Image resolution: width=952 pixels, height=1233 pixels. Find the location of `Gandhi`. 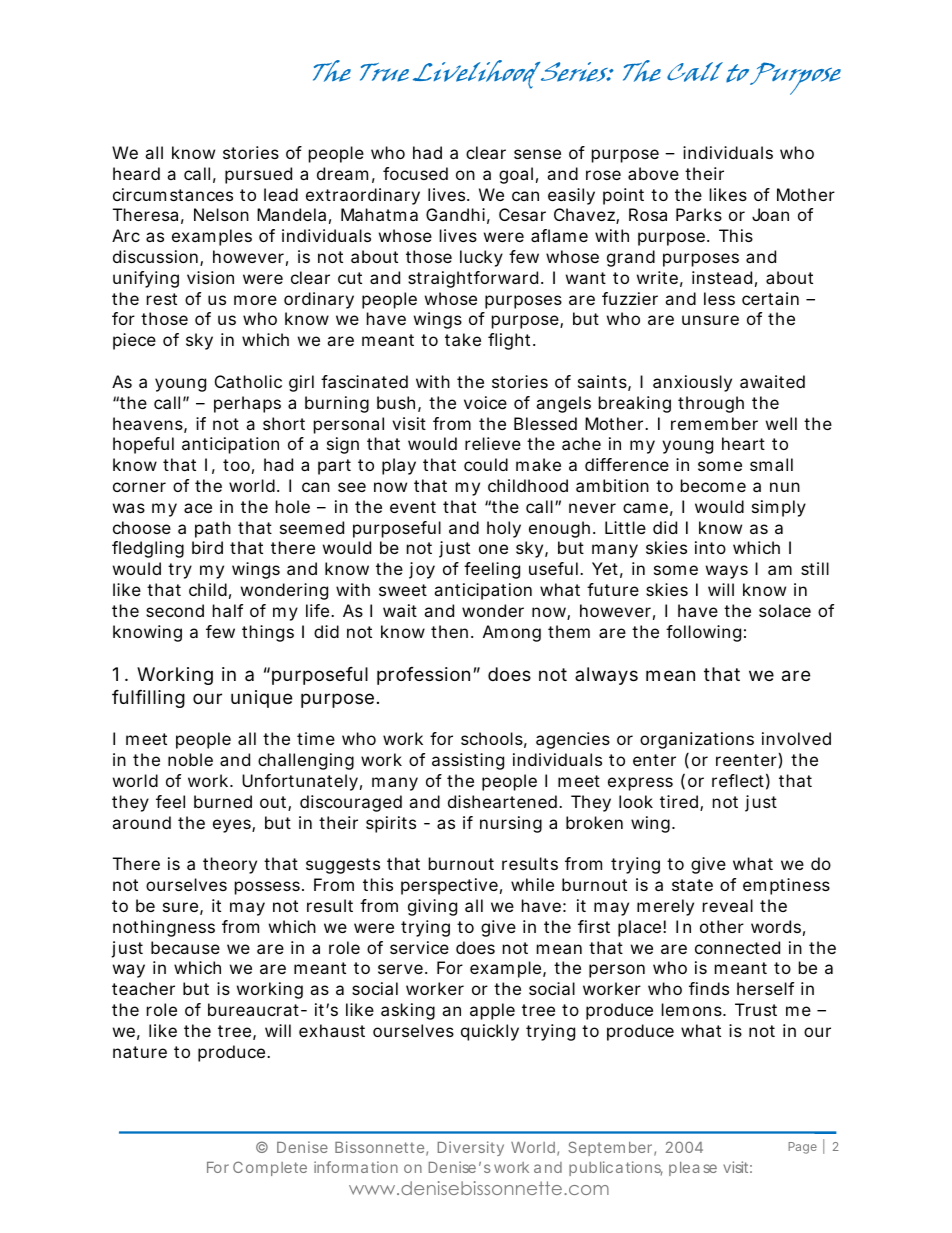

Gandhi is located at coordinates (455, 214).
